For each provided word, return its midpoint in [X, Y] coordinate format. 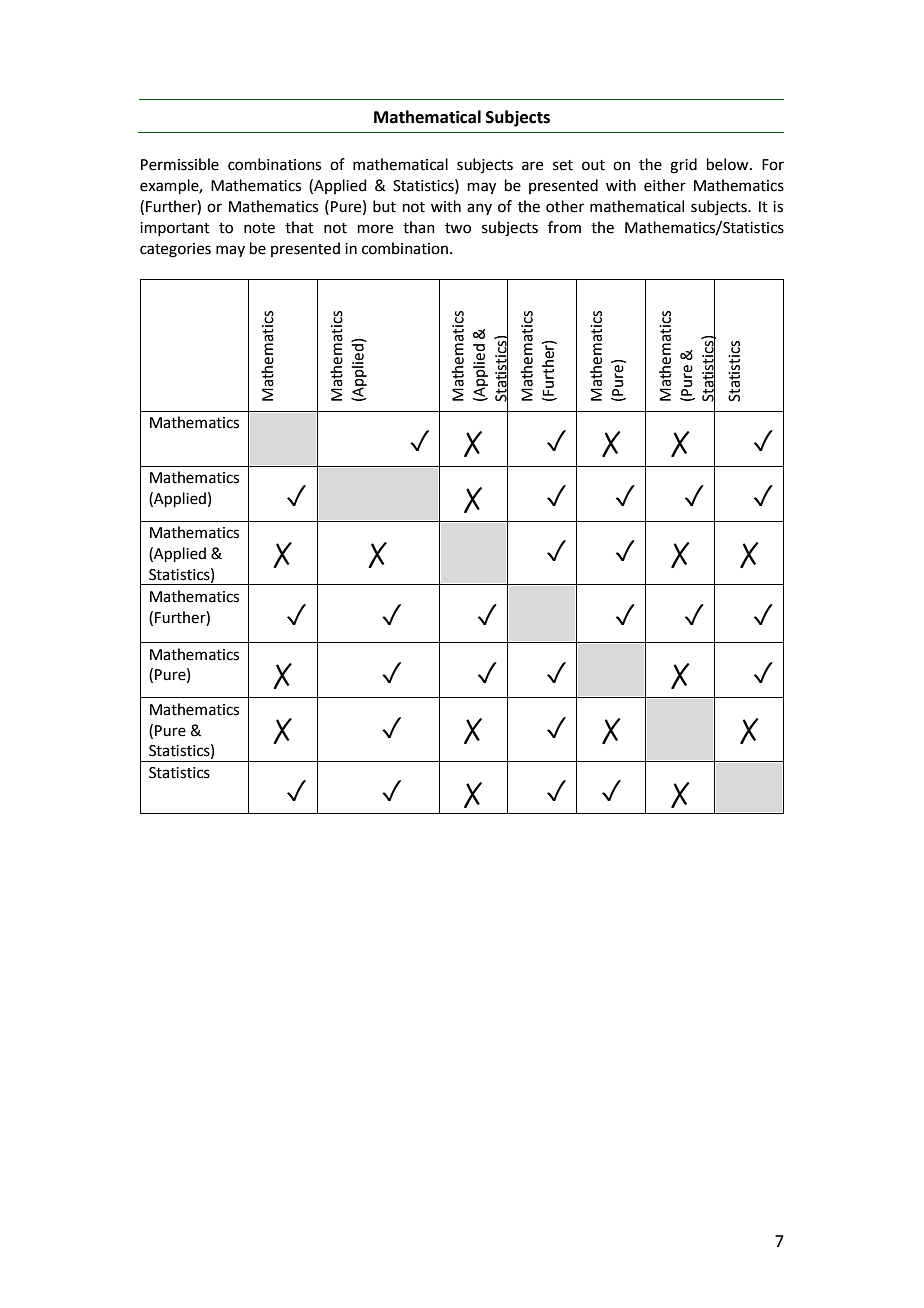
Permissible [180, 164]
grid [683, 166]
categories [175, 250]
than [419, 227]
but [384, 206]
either [665, 185]
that [299, 227]
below [729, 164]
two [458, 228]
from [564, 227]
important [175, 229]
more [375, 229]
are [532, 166]
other [565, 206]
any [479, 209]
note [259, 228]
